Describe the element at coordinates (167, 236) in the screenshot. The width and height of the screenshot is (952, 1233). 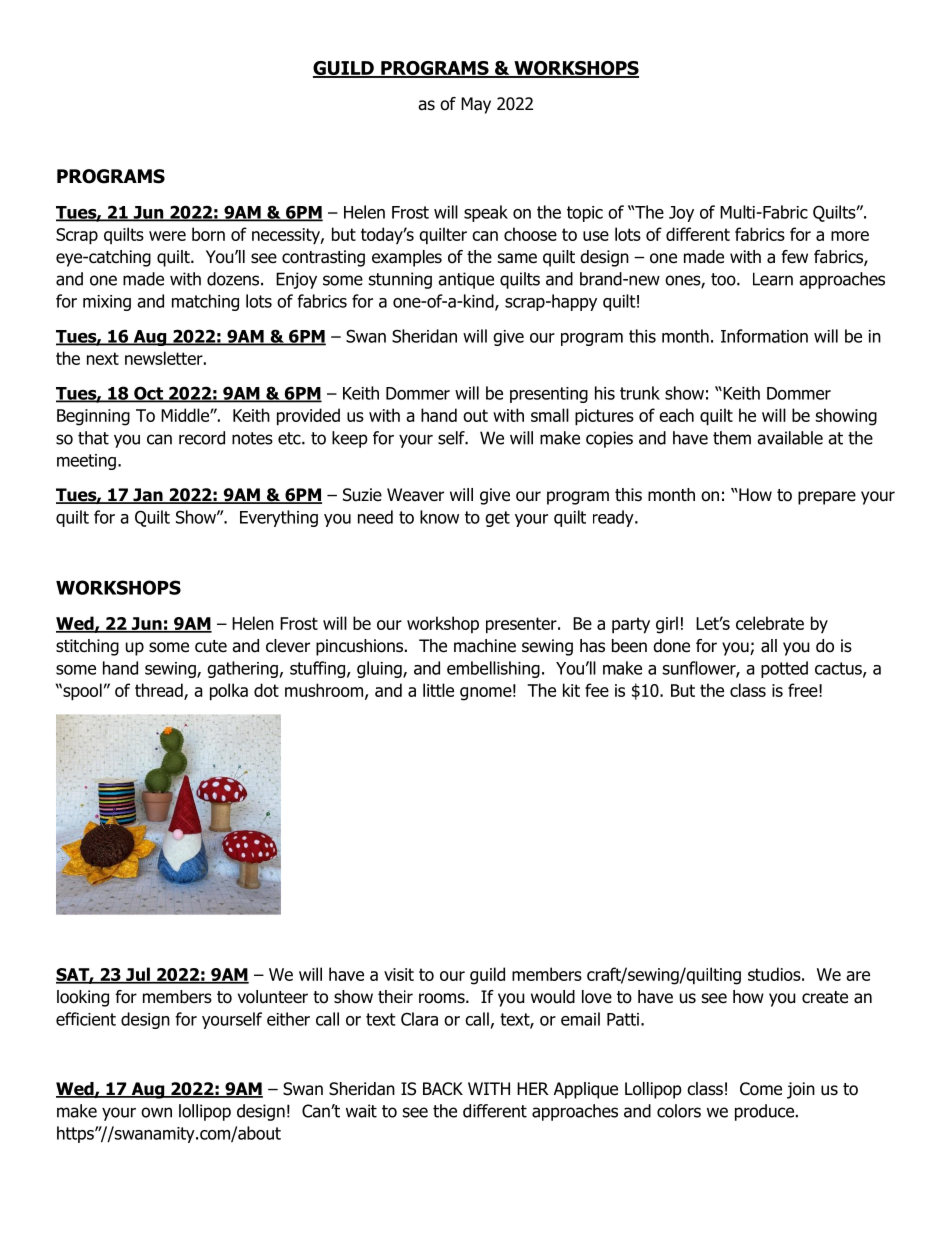
I see `were` at that location.
